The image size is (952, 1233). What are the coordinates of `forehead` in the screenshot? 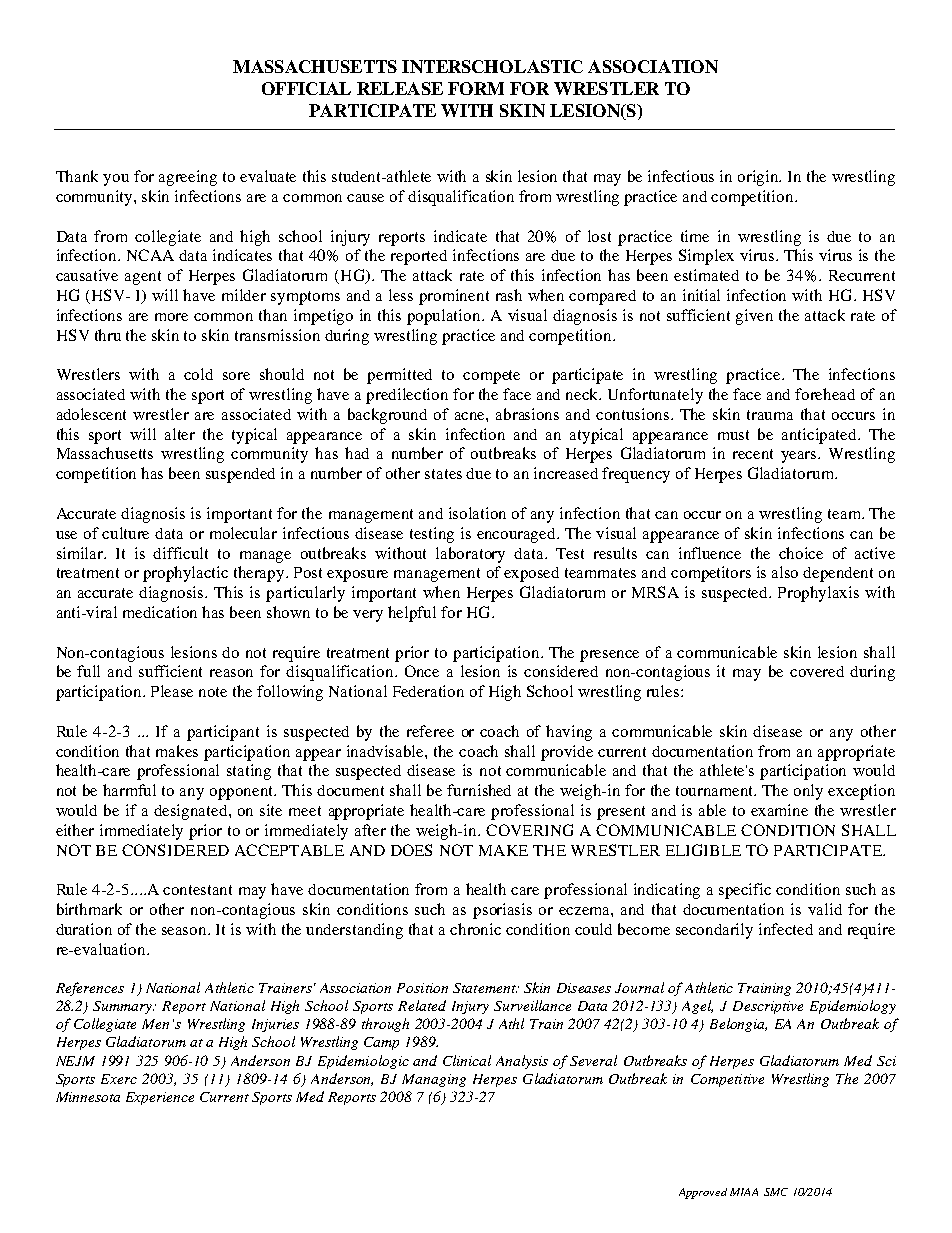 It's located at (825, 394).
